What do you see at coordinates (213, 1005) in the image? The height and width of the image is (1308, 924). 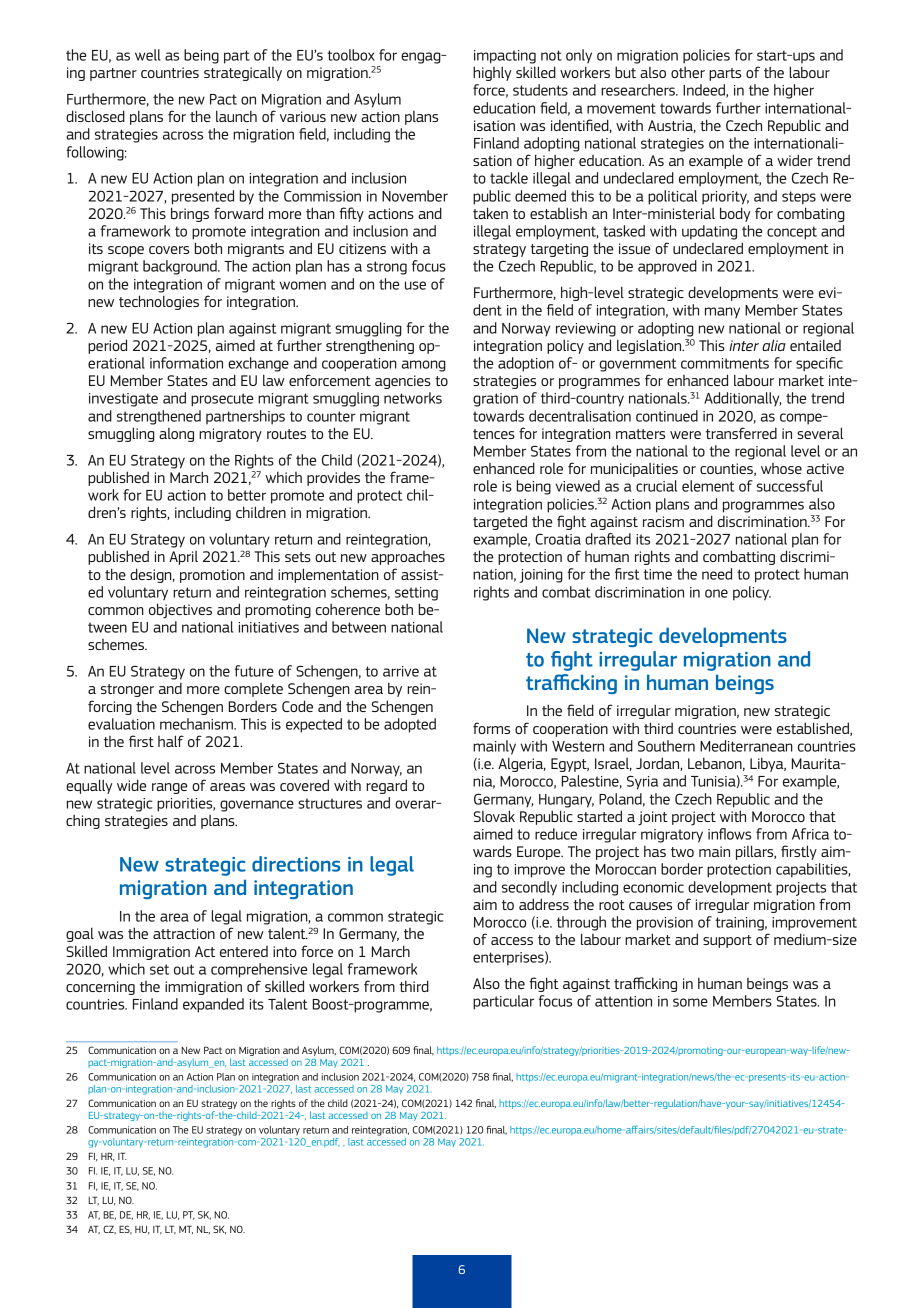 I see `expanded` at bounding box center [213, 1005].
